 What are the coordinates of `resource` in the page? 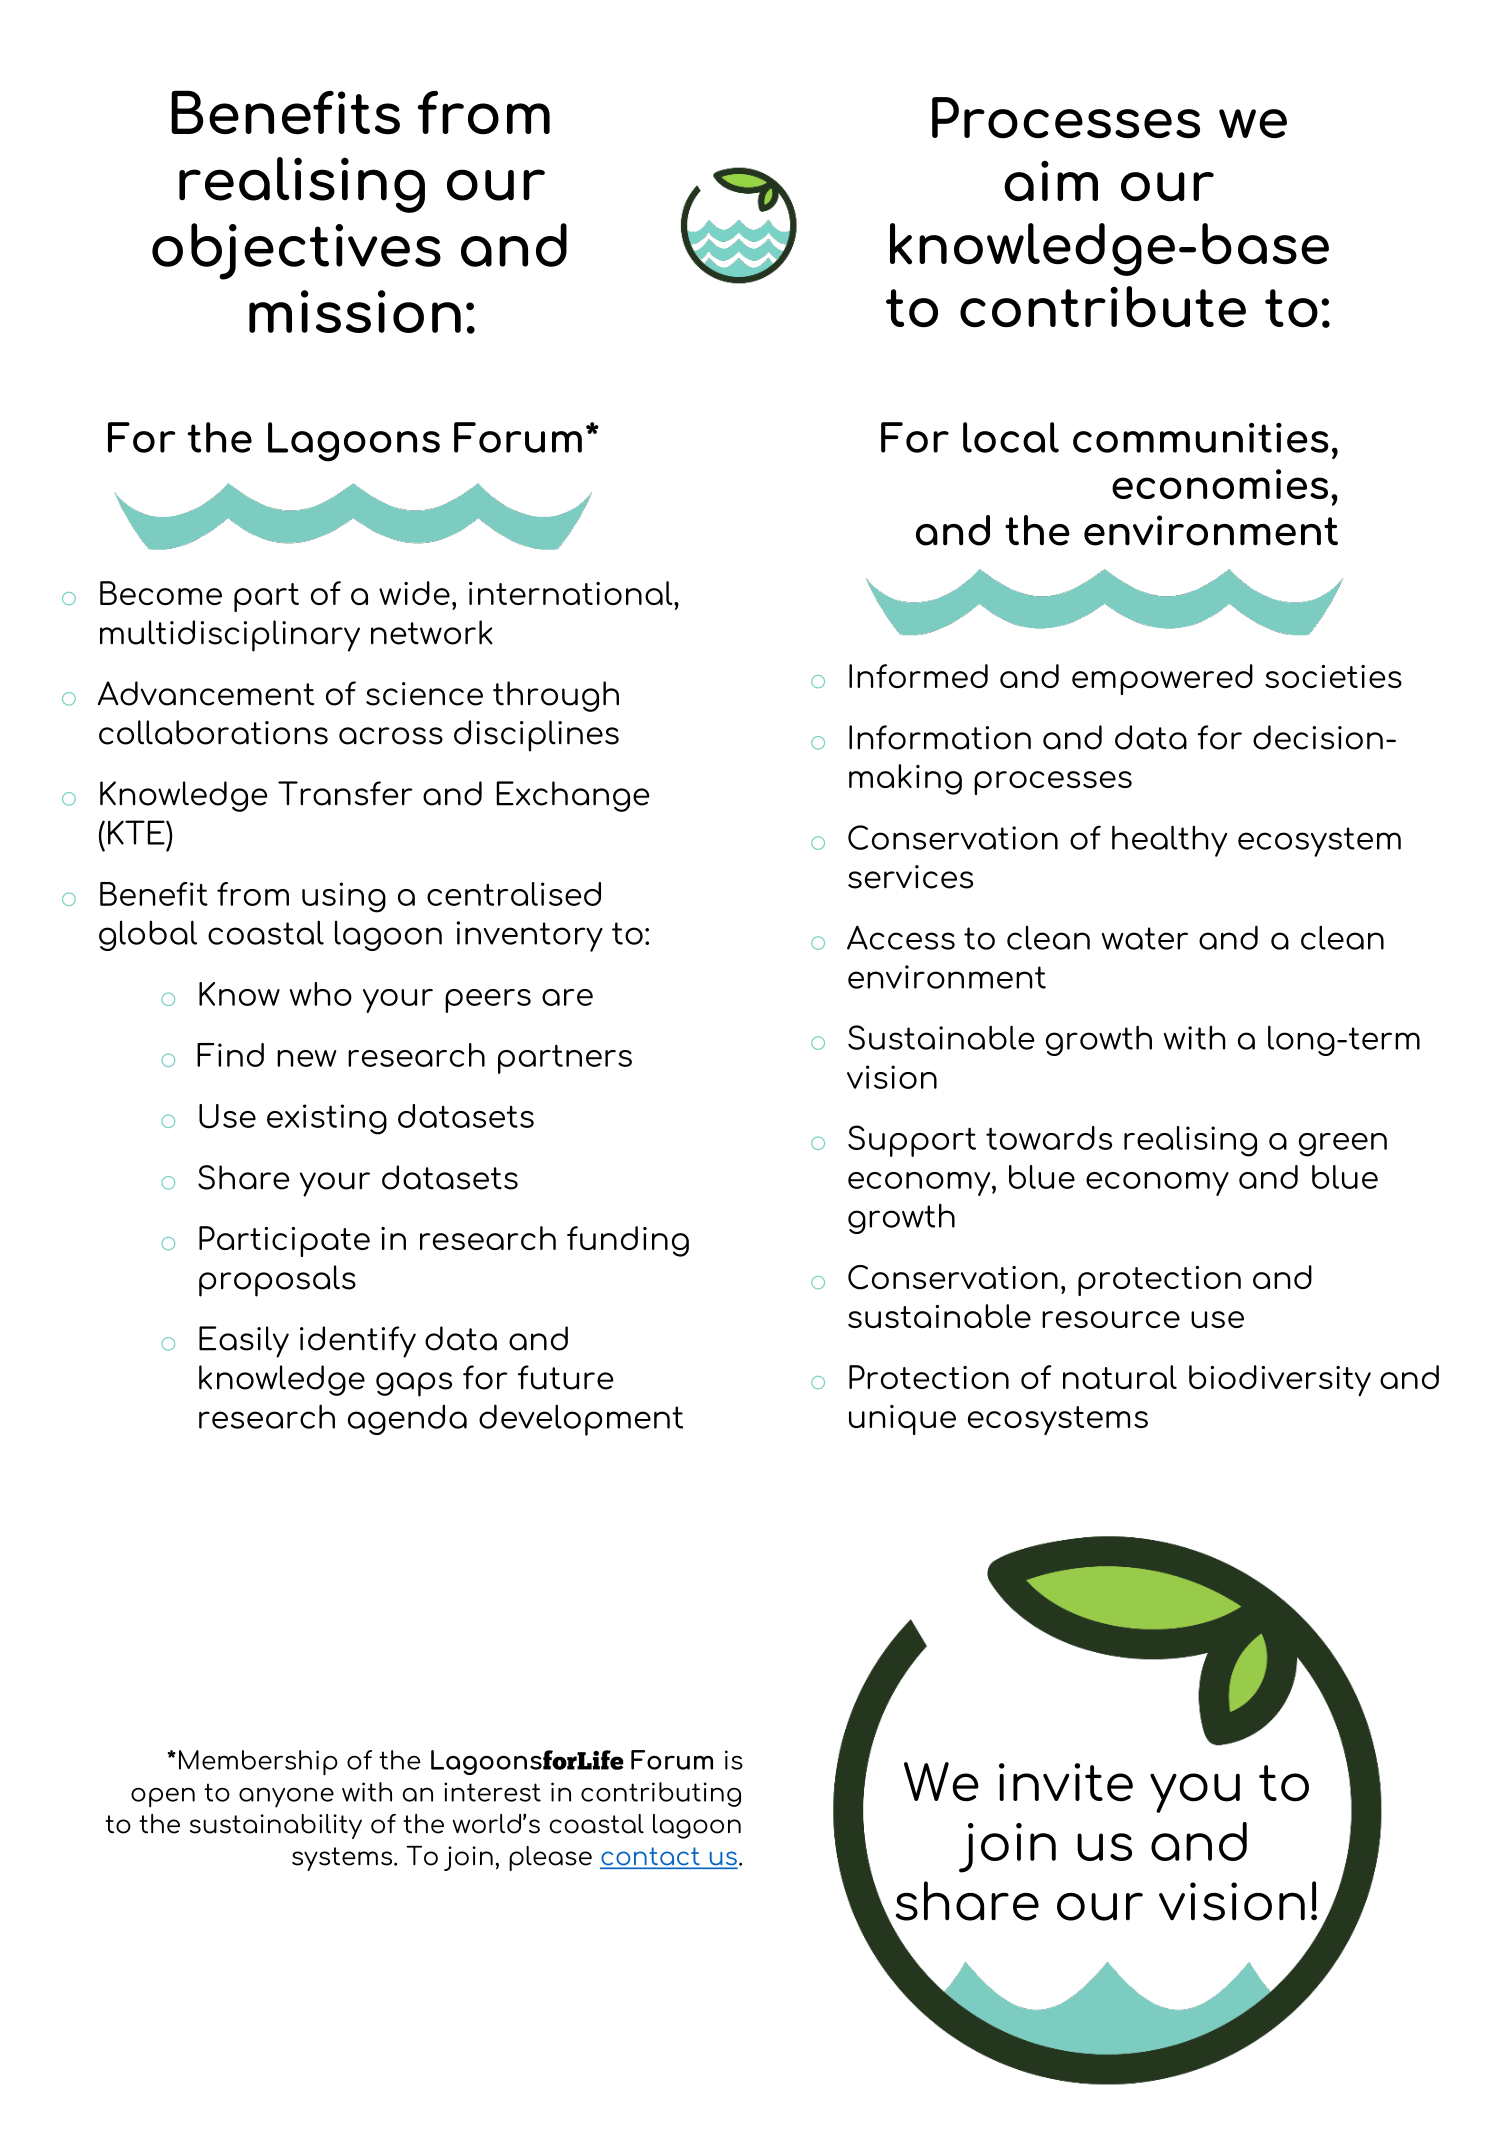 It's located at (1111, 1319).
